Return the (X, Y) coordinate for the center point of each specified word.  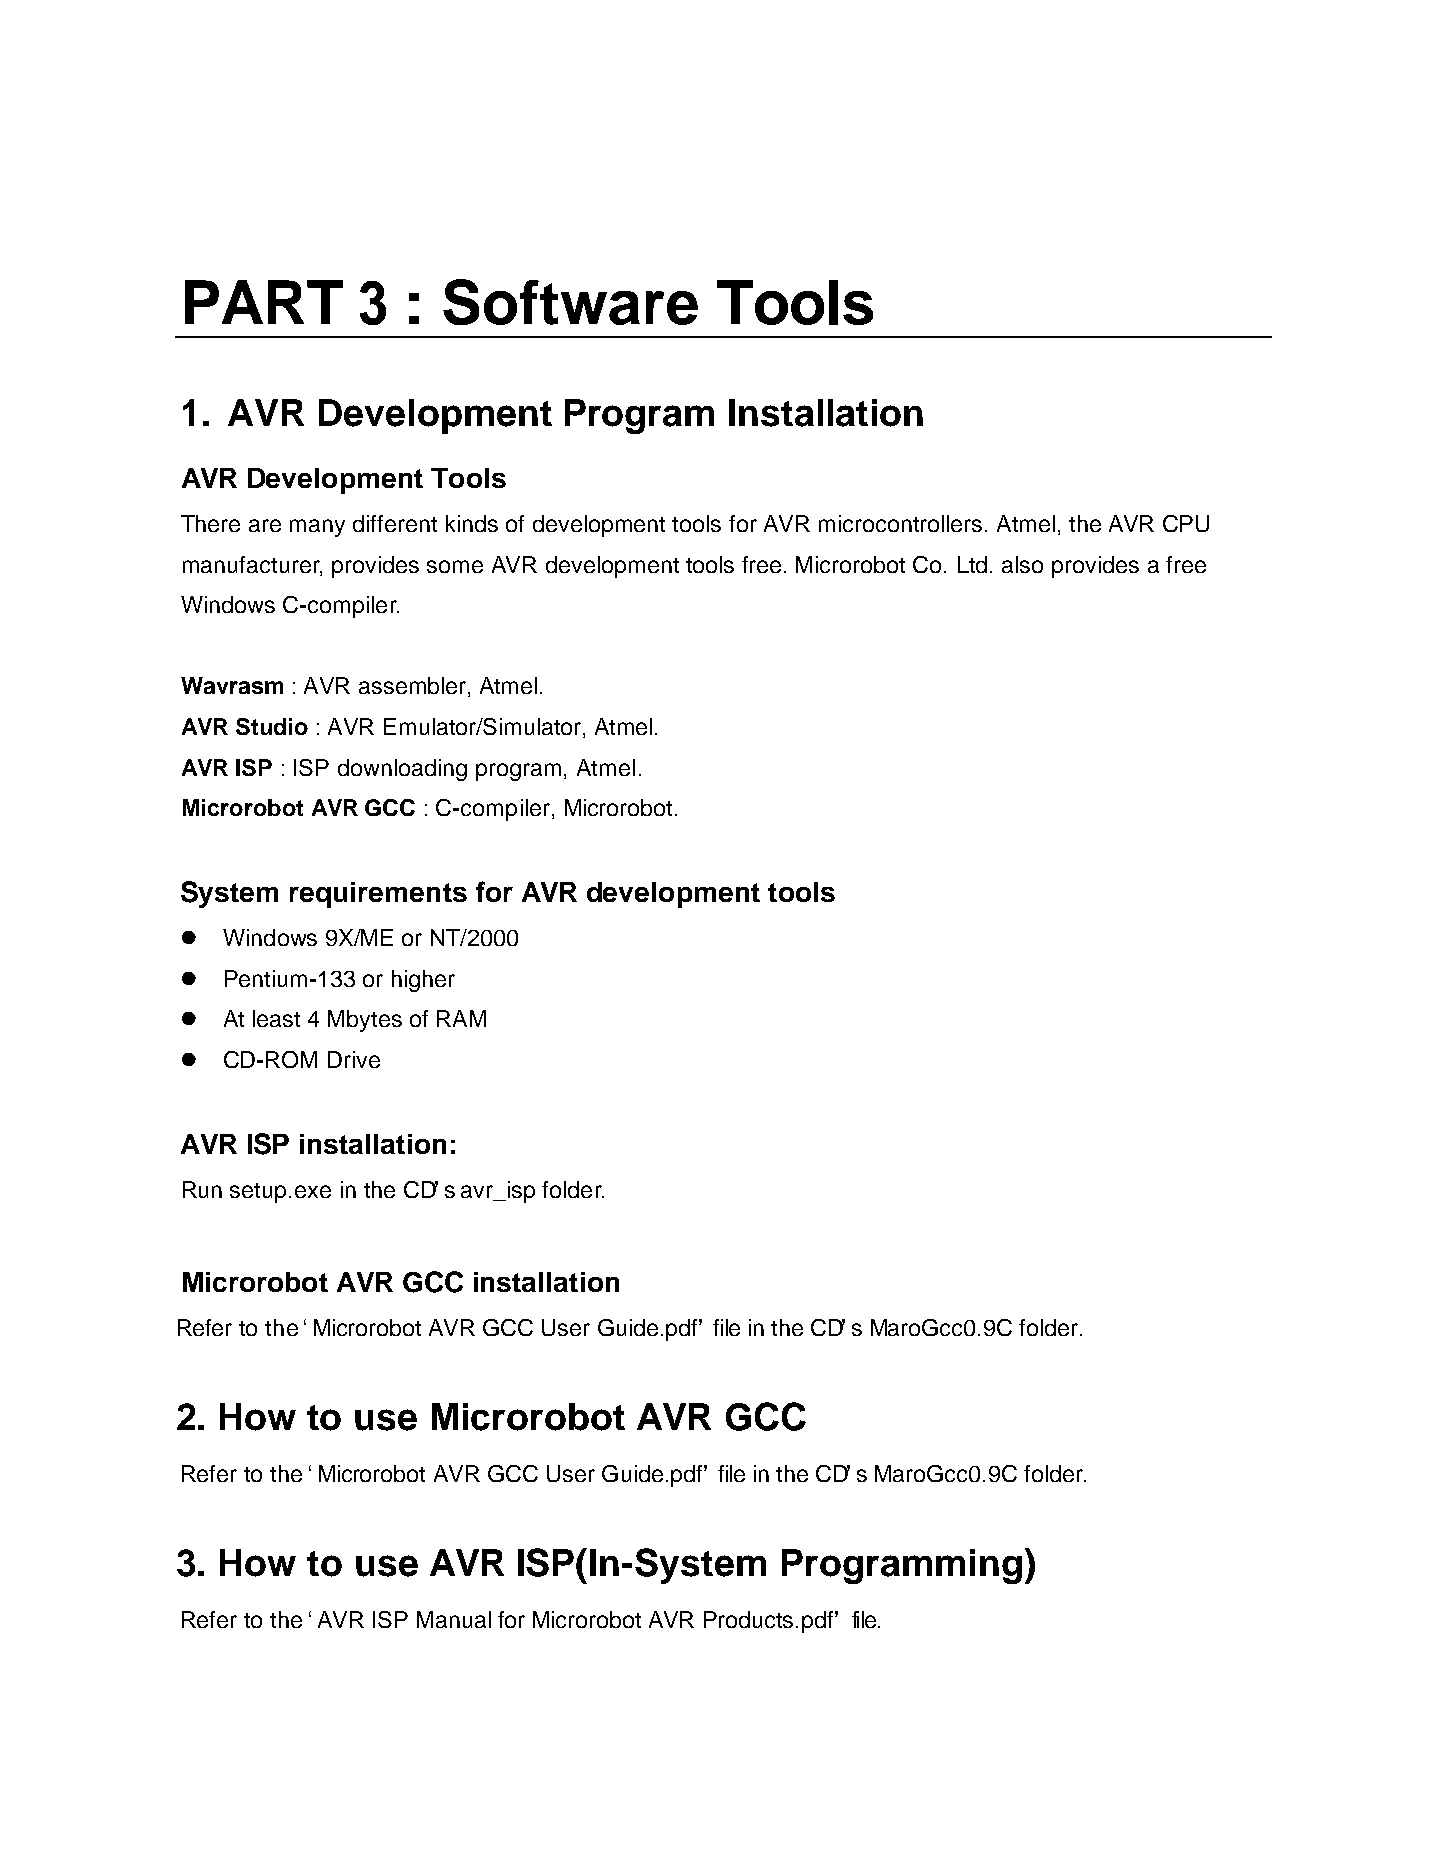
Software (570, 302)
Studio (272, 726)
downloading (402, 770)
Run (202, 1189)
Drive (354, 1059)
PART (264, 302)
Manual (454, 1619)
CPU (1186, 523)
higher (423, 981)
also (1022, 564)
